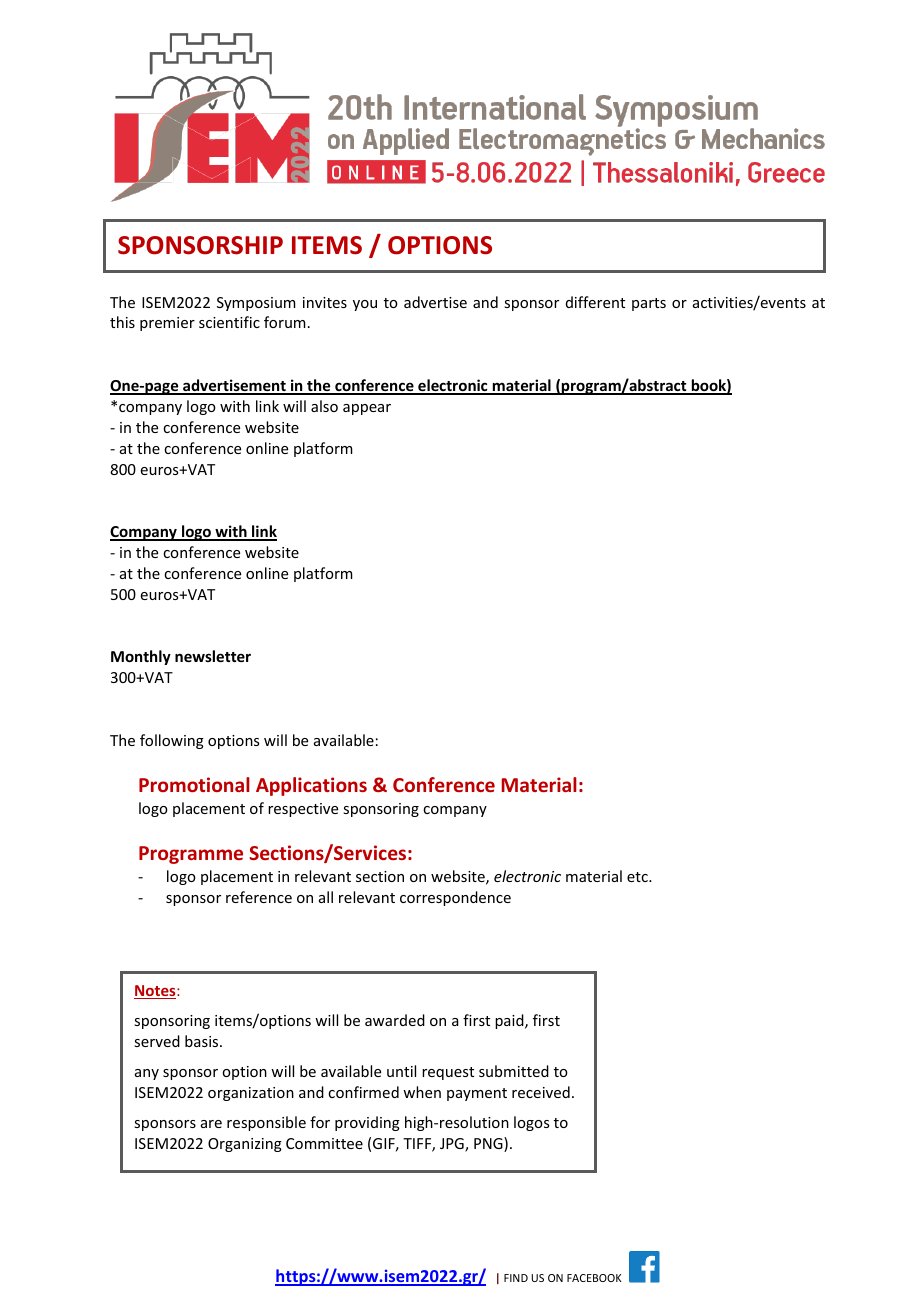  What do you see at coordinates (194, 784) in the screenshot?
I see `Promotional` at bounding box center [194, 784].
